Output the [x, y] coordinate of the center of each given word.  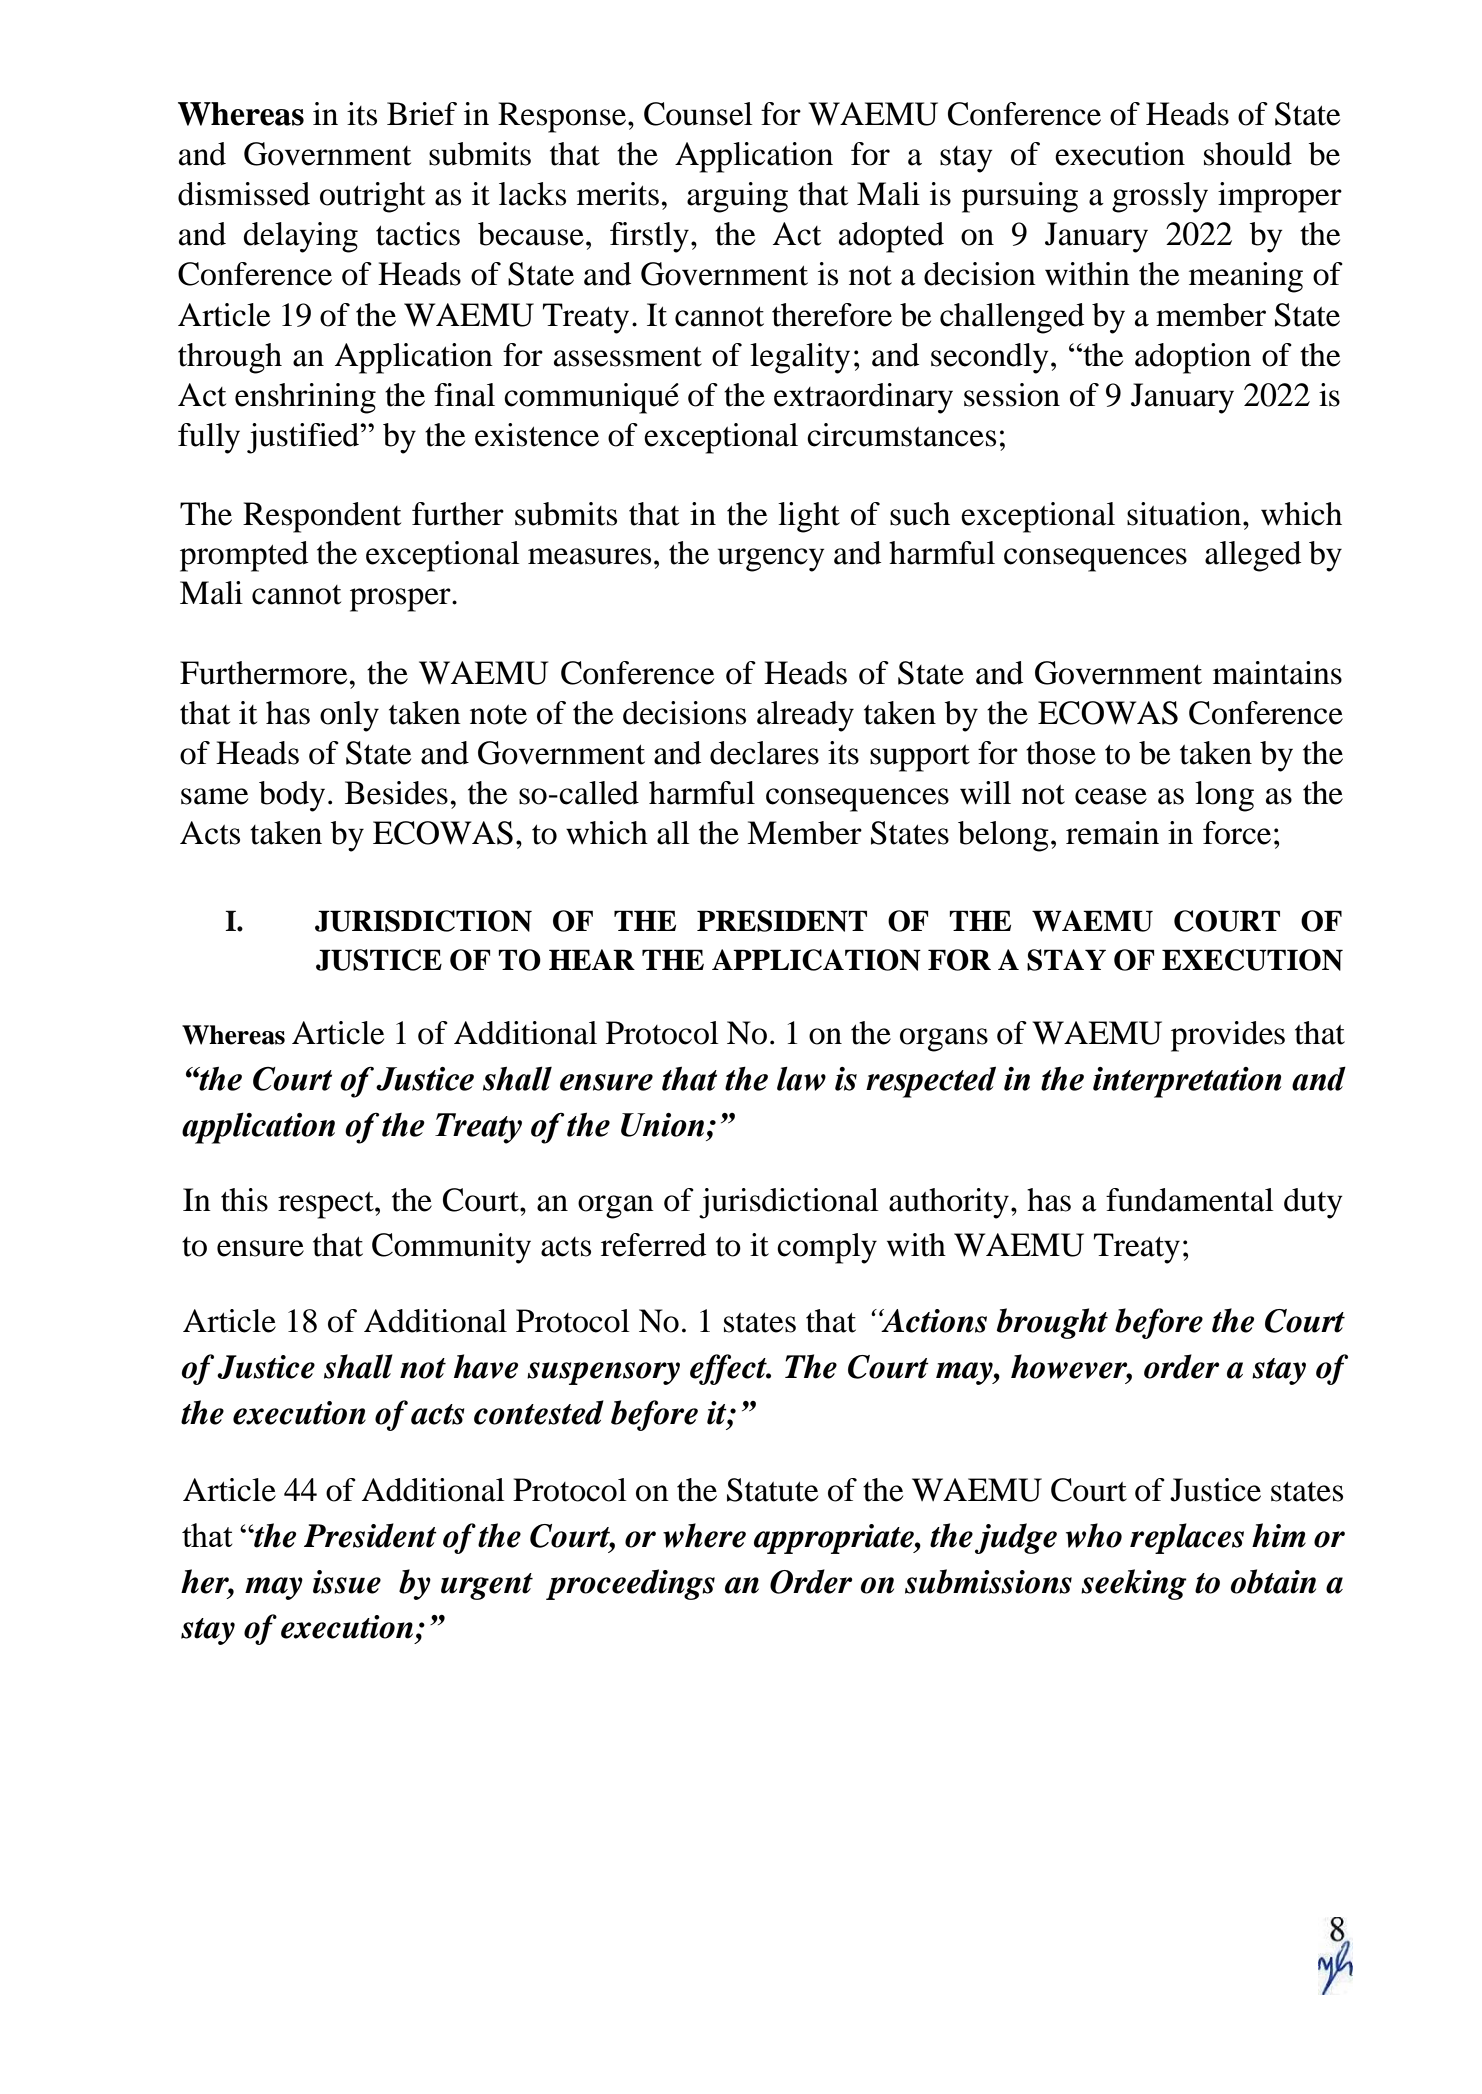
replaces [1187, 1538]
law [801, 1079]
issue [347, 1582]
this [244, 1200]
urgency [771, 560]
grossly [1160, 197]
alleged [1253, 556]
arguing [737, 197]
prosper [401, 600]
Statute [772, 1490]
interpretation [1187, 1082]
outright [372, 197]
